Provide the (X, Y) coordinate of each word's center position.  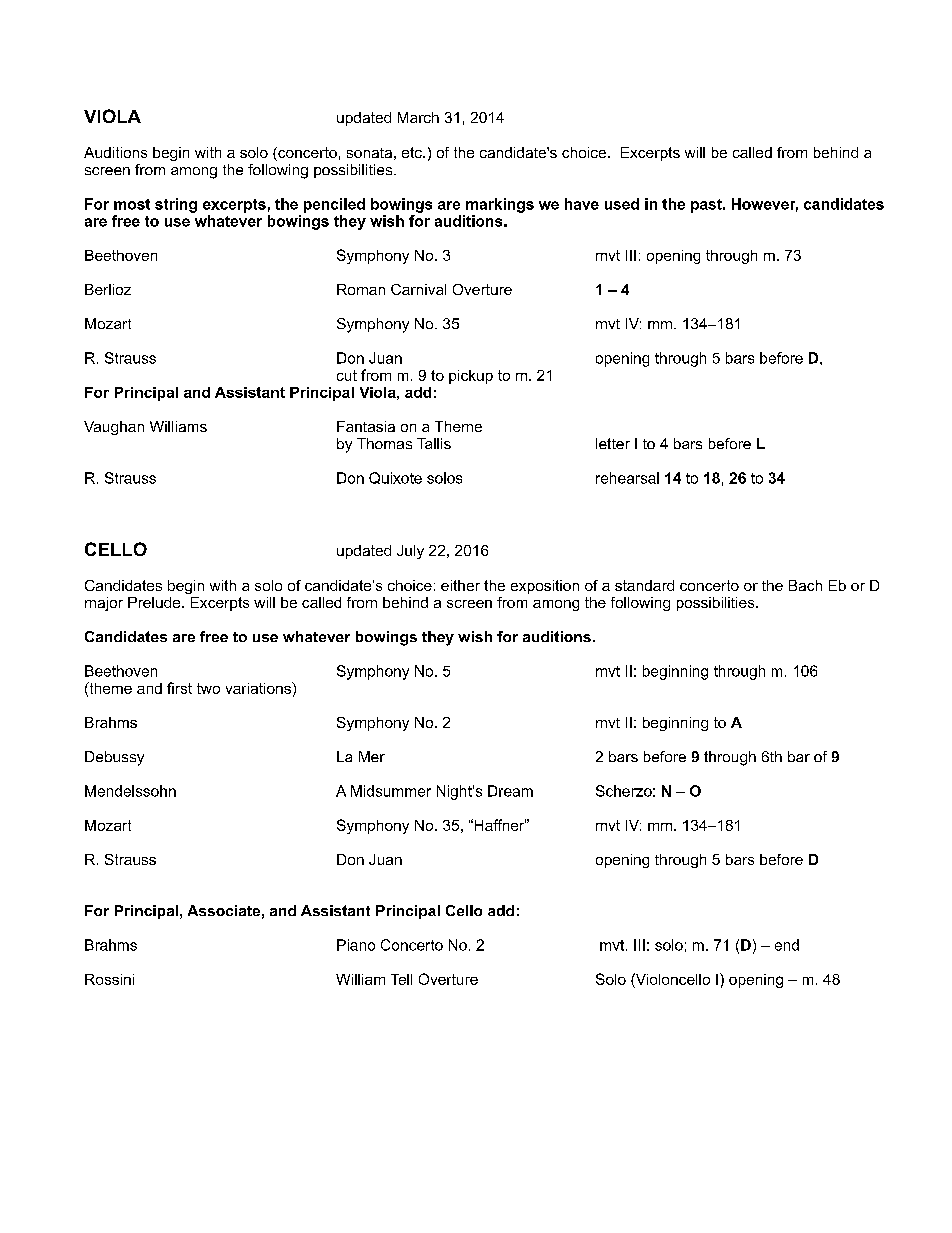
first (179, 688)
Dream (510, 791)
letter (613, 443)
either (460, 585)
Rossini (109, 979)
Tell (401, 979)
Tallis (434, 443)
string (176, 205)
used (622, 204)
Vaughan (114, 428)
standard (644, 585)
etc (413, 152)
